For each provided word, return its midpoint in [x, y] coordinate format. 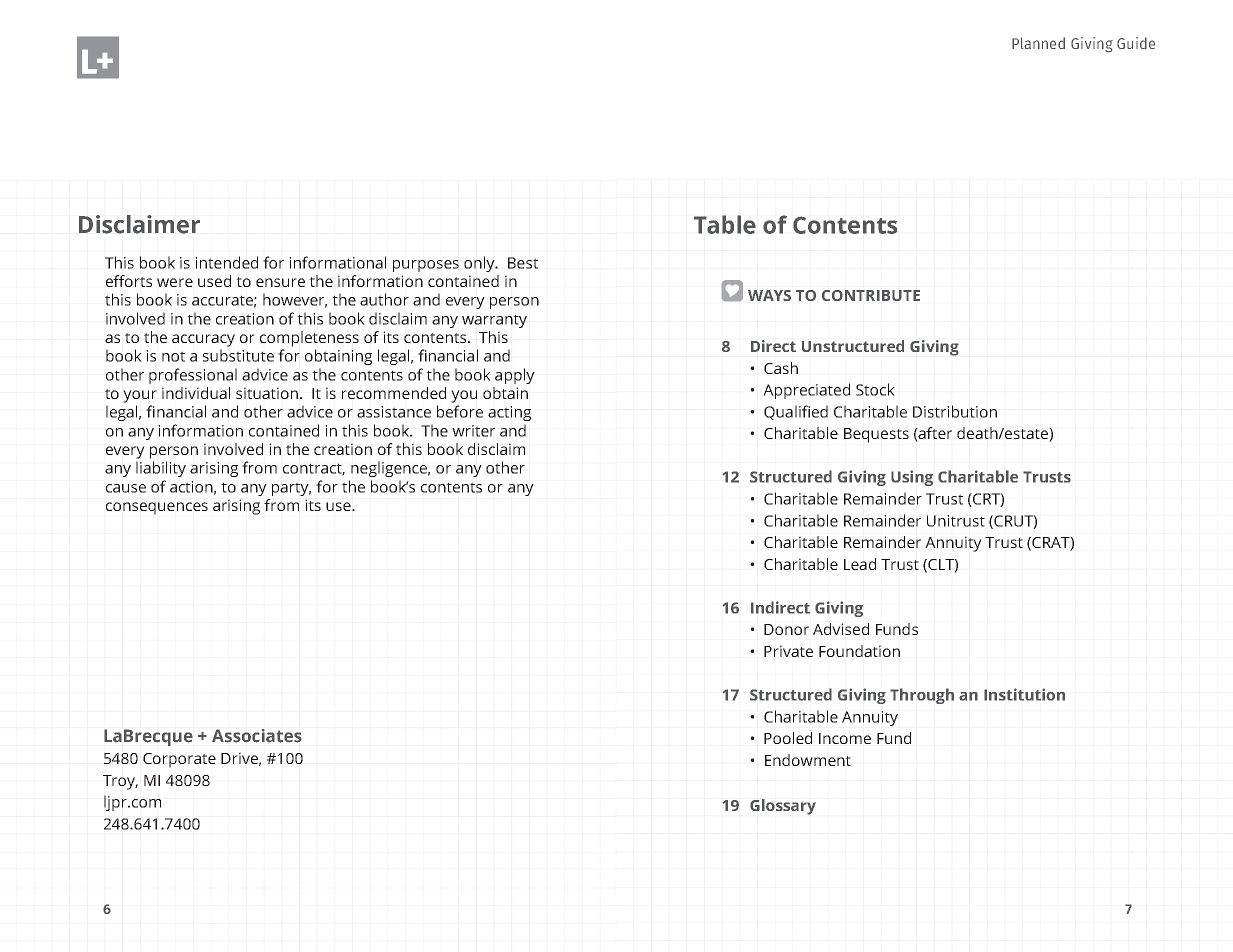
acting [509, 413]
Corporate [179, 760]
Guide [1136, 43]
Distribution [955, 411]
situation [267, 393]
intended [226, 262]
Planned [1038, 43]
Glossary [783, 807]
